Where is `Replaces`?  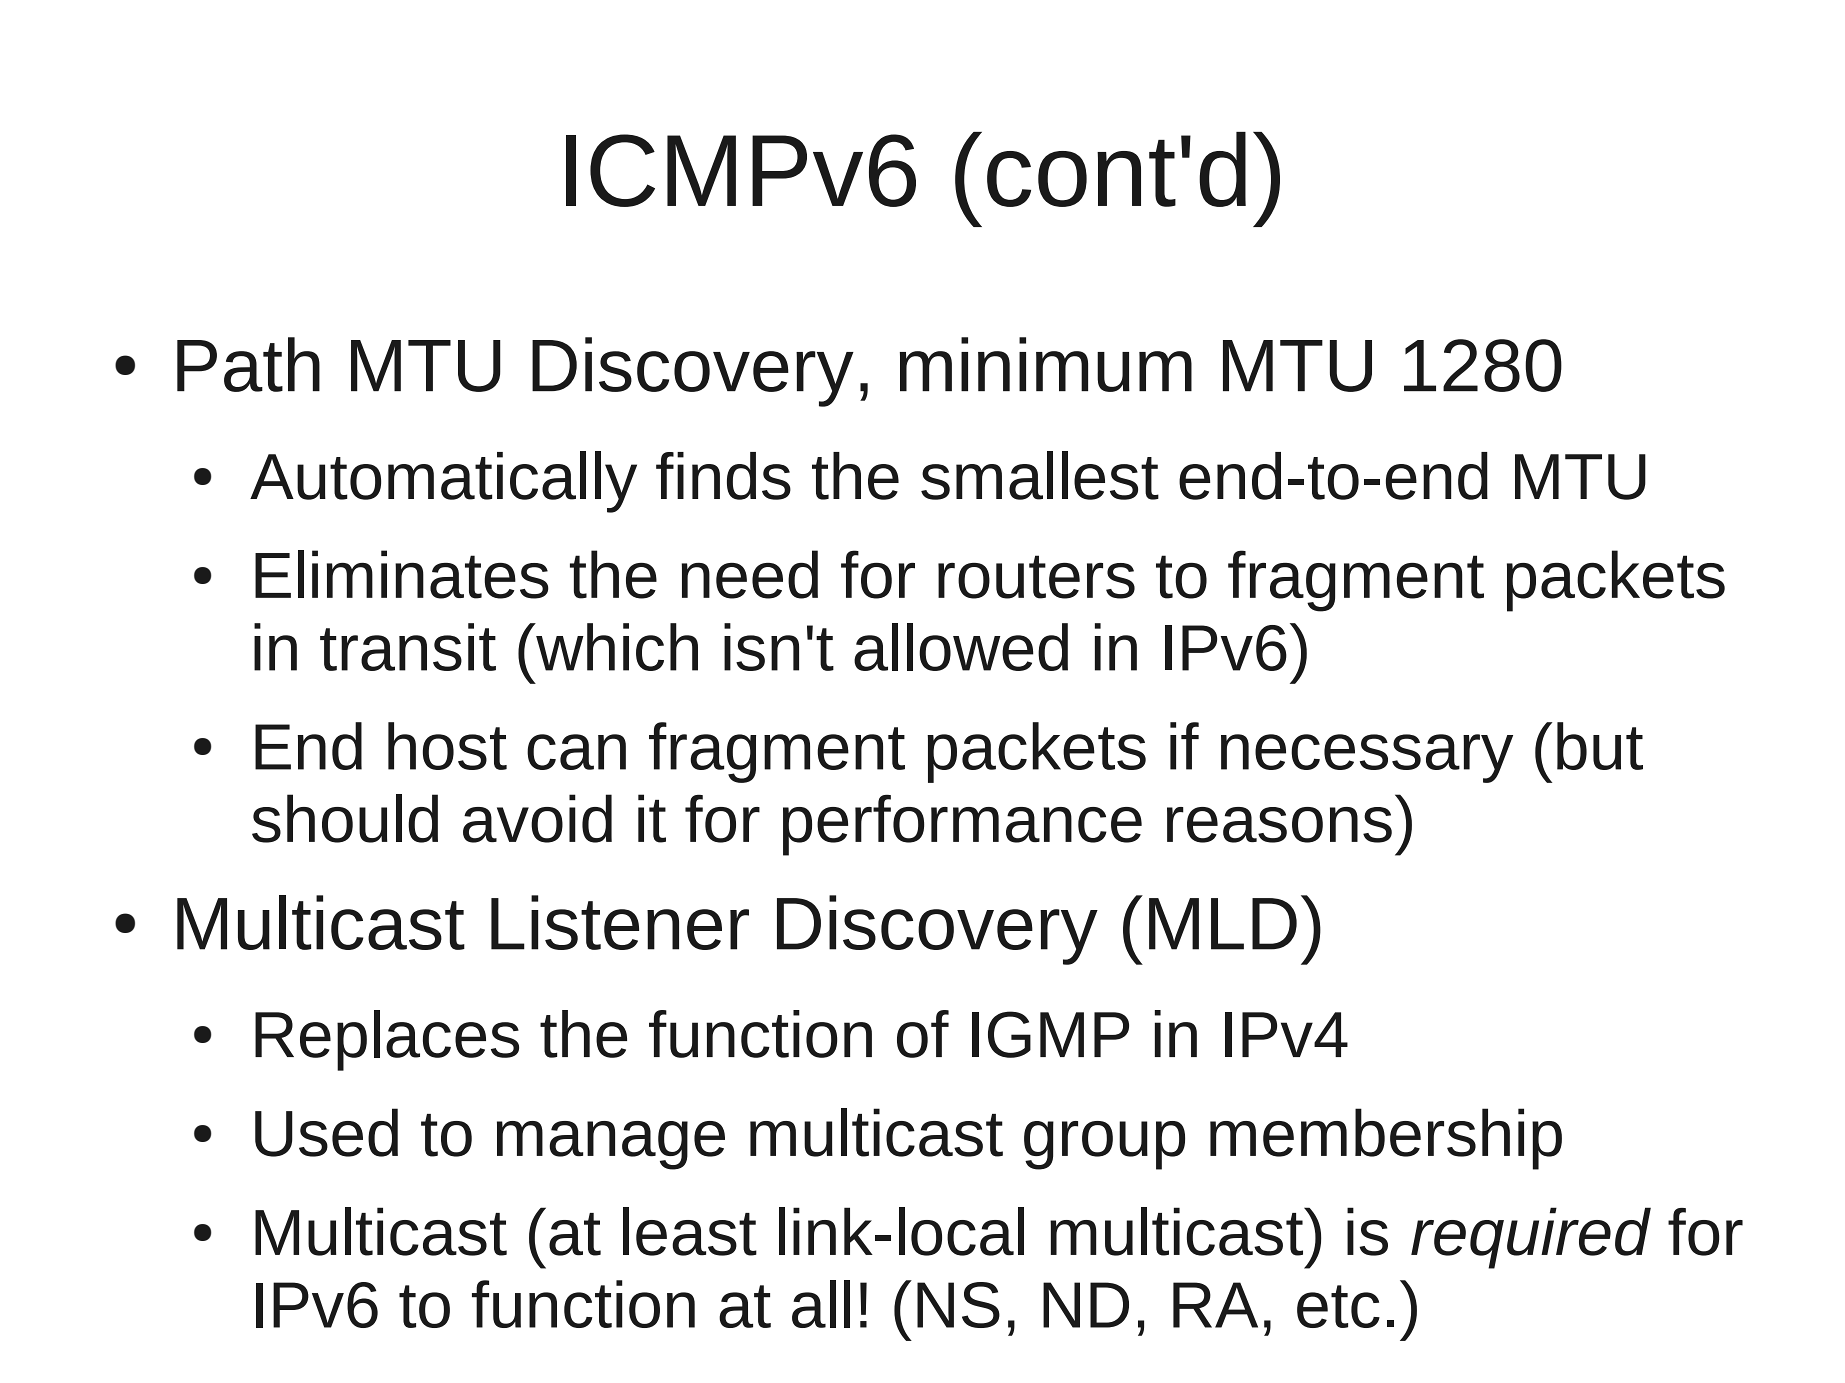 Replaces is located at coordinates (387, 1040).
